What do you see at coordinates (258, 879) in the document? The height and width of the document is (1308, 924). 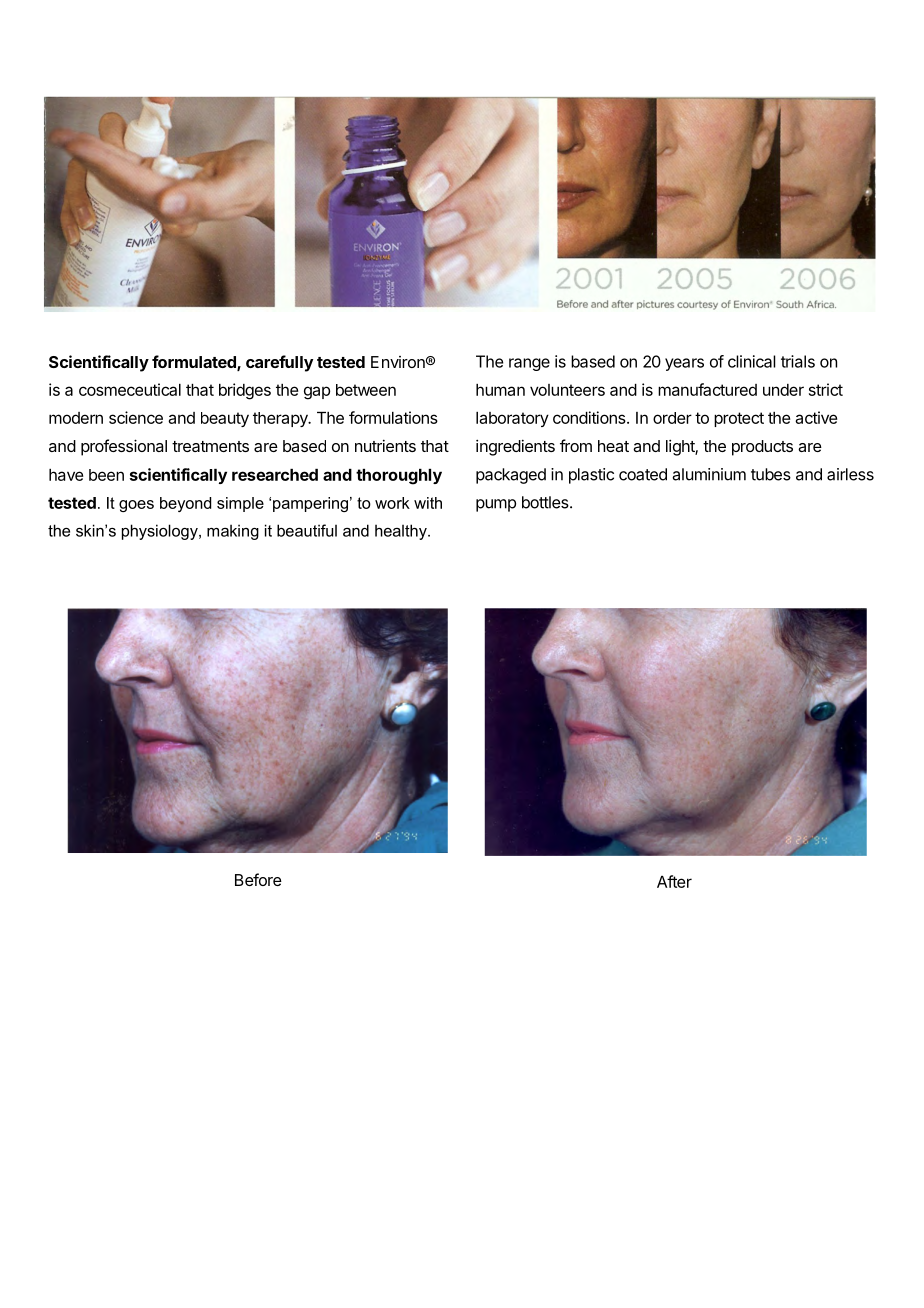 I see `Before` at bounding box center [258, 879].
